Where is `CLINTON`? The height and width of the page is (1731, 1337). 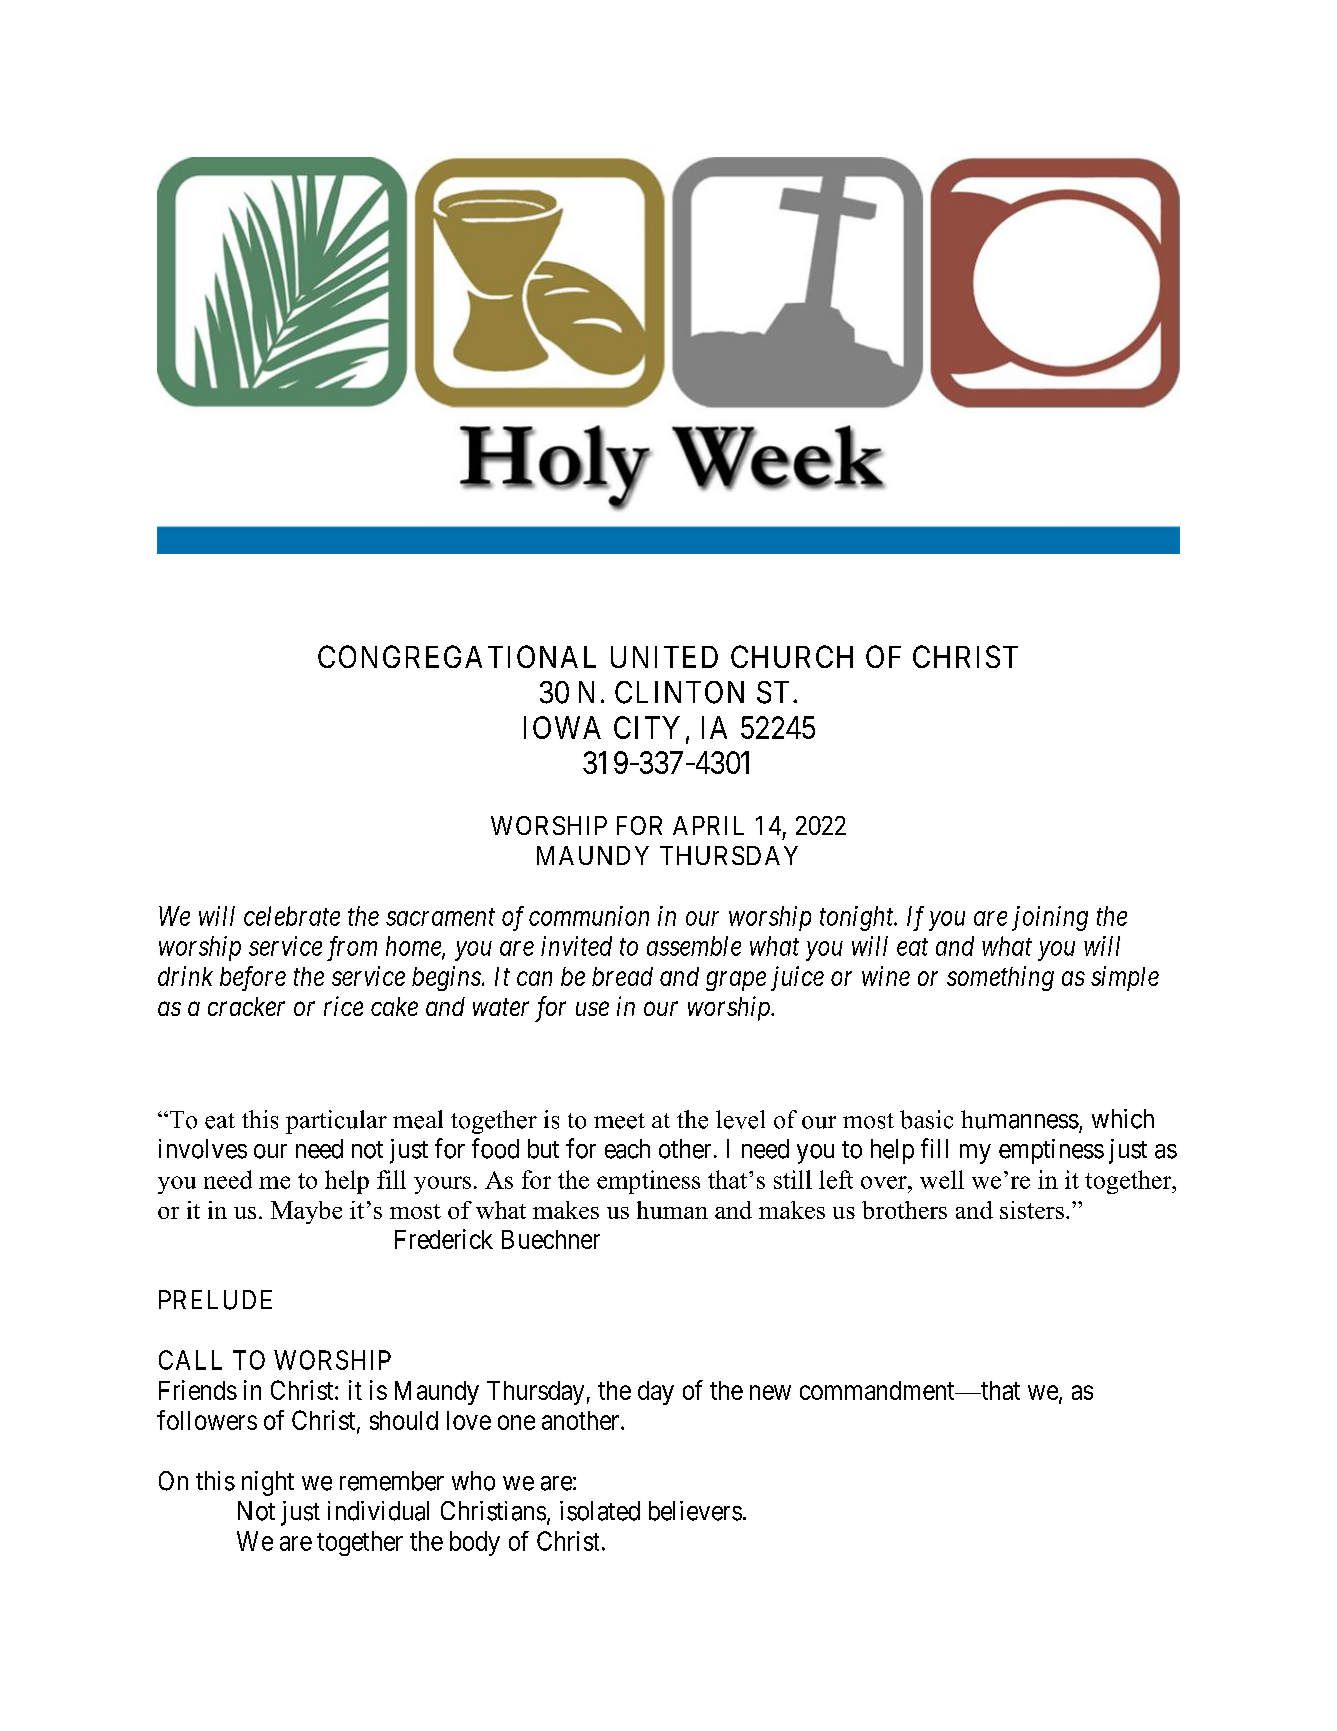
CLINTON is located at coordinates (679, 692).
